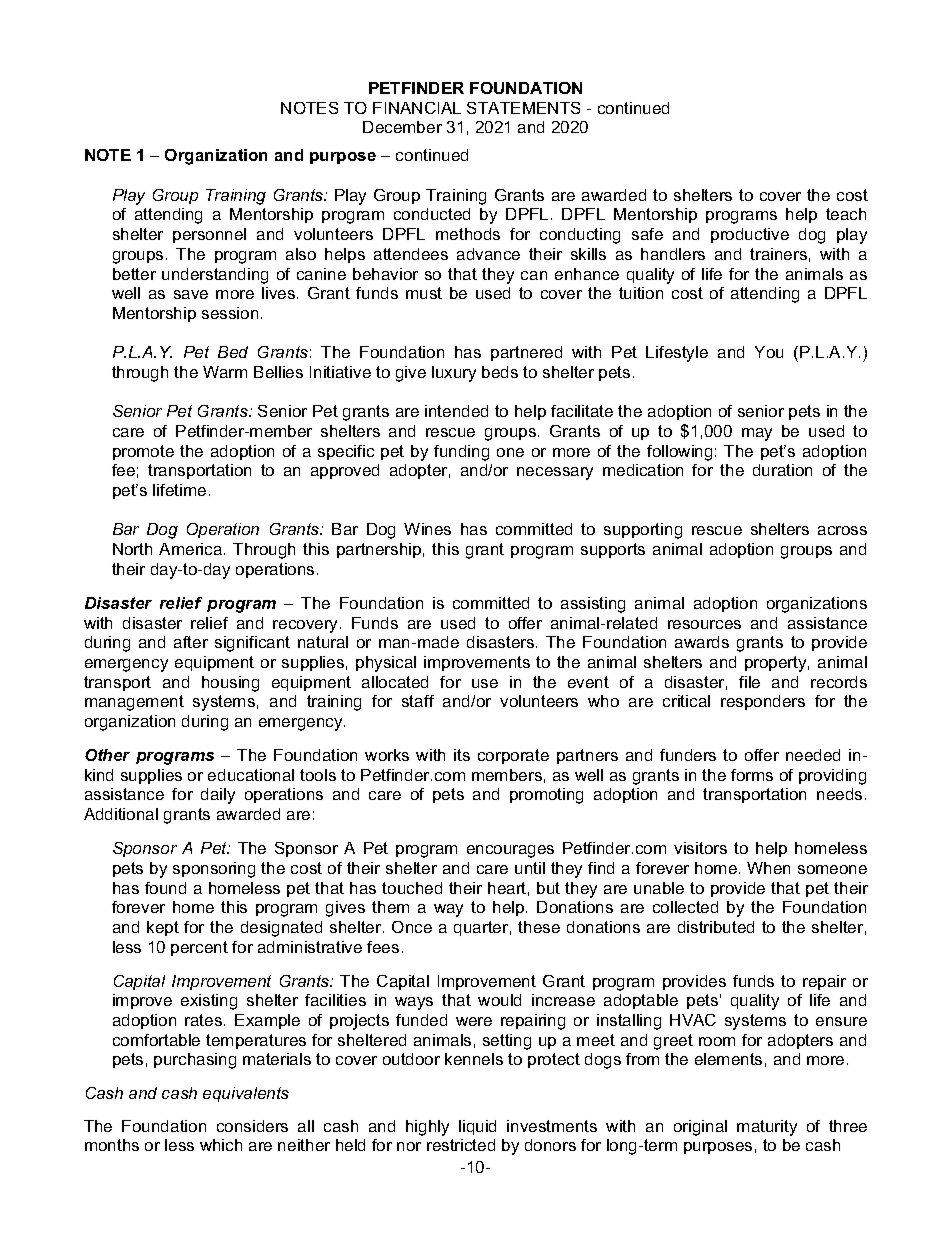 The height and width of the document is (1233, 952). What do you see at coordinates (209, 235) in the document?
I see `personnel` at bounding box center [209, 235].
